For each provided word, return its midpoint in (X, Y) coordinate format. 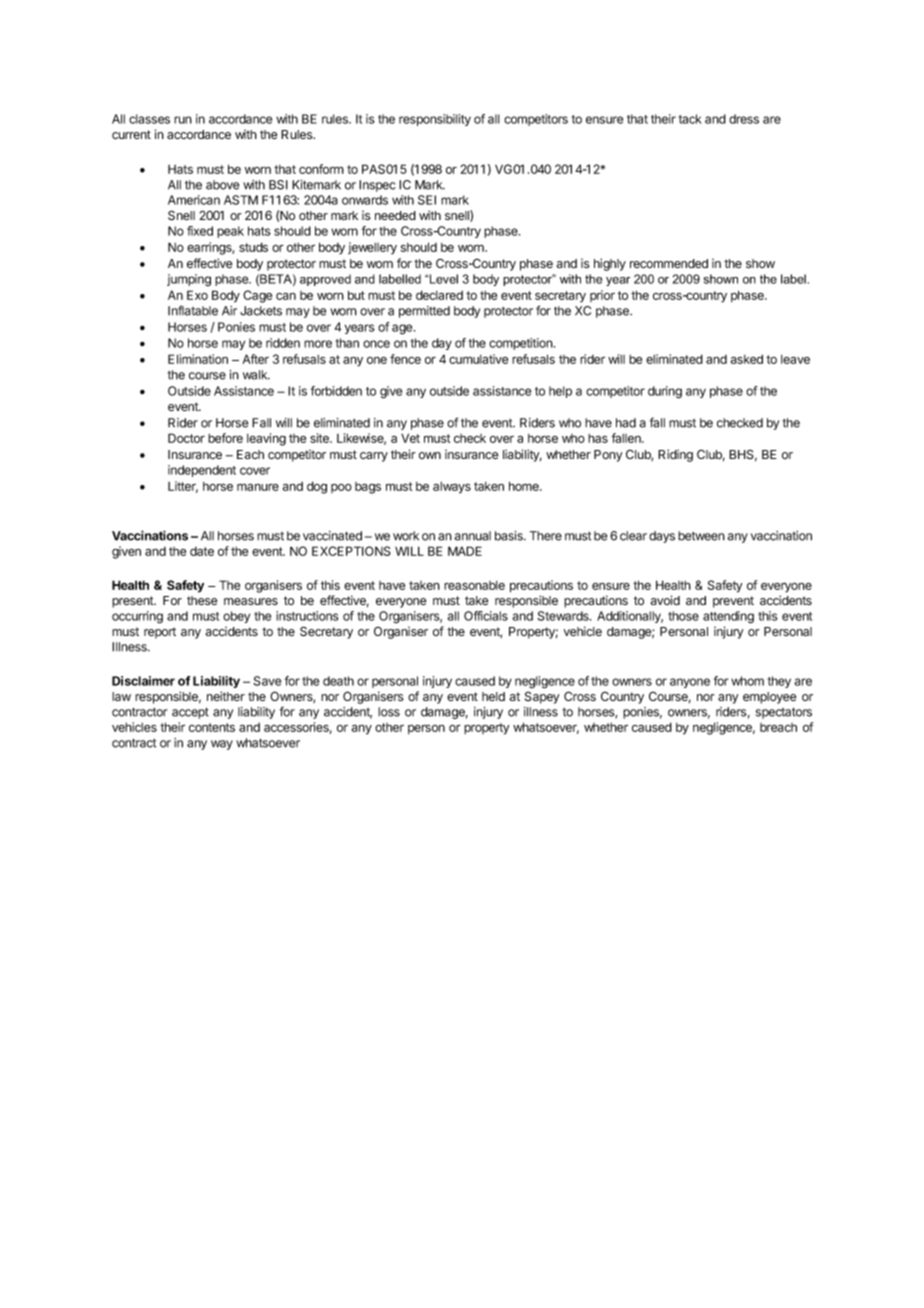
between (701, 536)
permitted (424, 312)
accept (190, 713)
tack (690, 119)
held (493, 696)
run (183, 120)
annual (472, 536)
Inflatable (193, 310)
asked (747, 359)
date (202, 551)
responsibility (435, 120)
